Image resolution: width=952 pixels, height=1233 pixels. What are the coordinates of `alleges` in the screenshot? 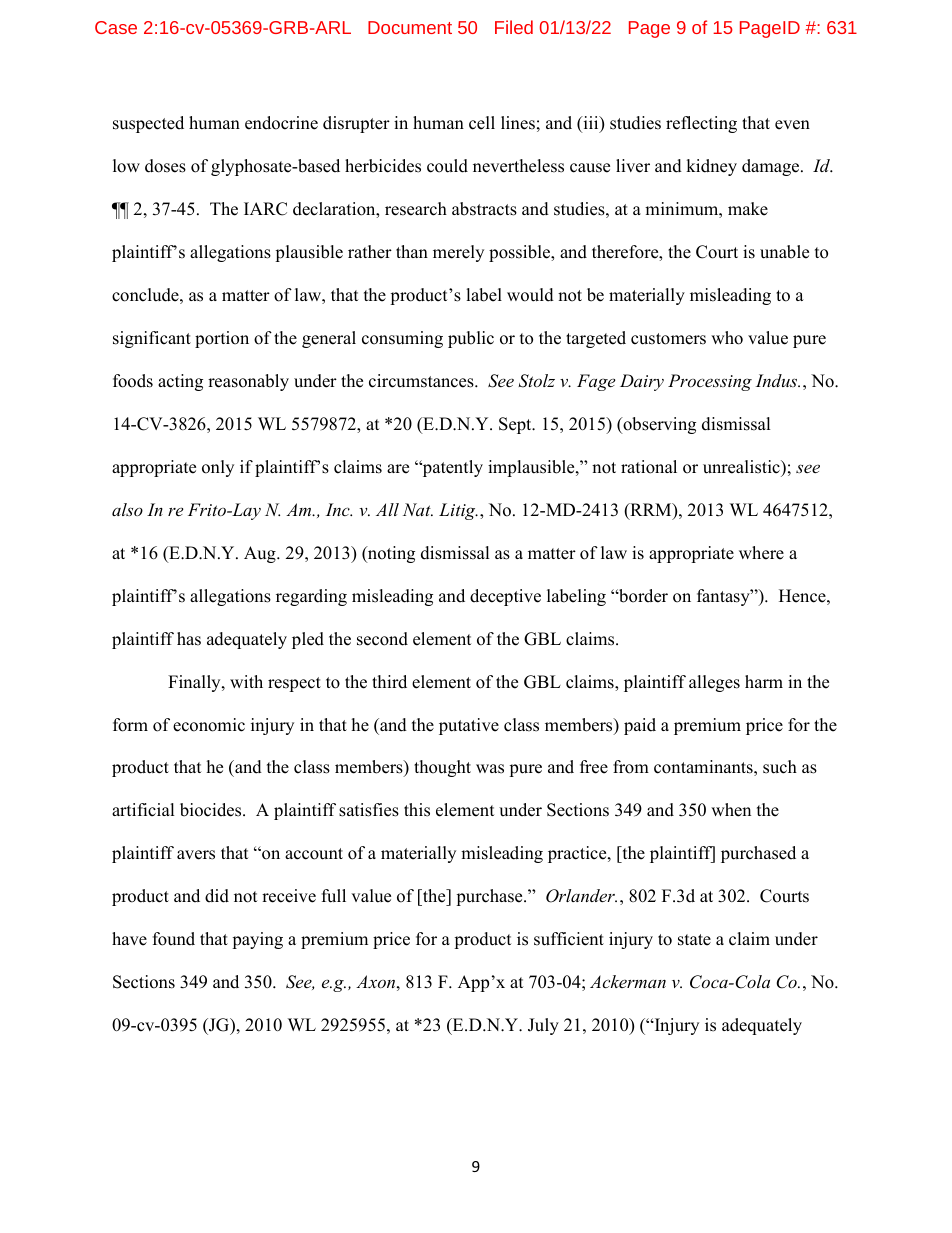 It's located at (714, 683).
